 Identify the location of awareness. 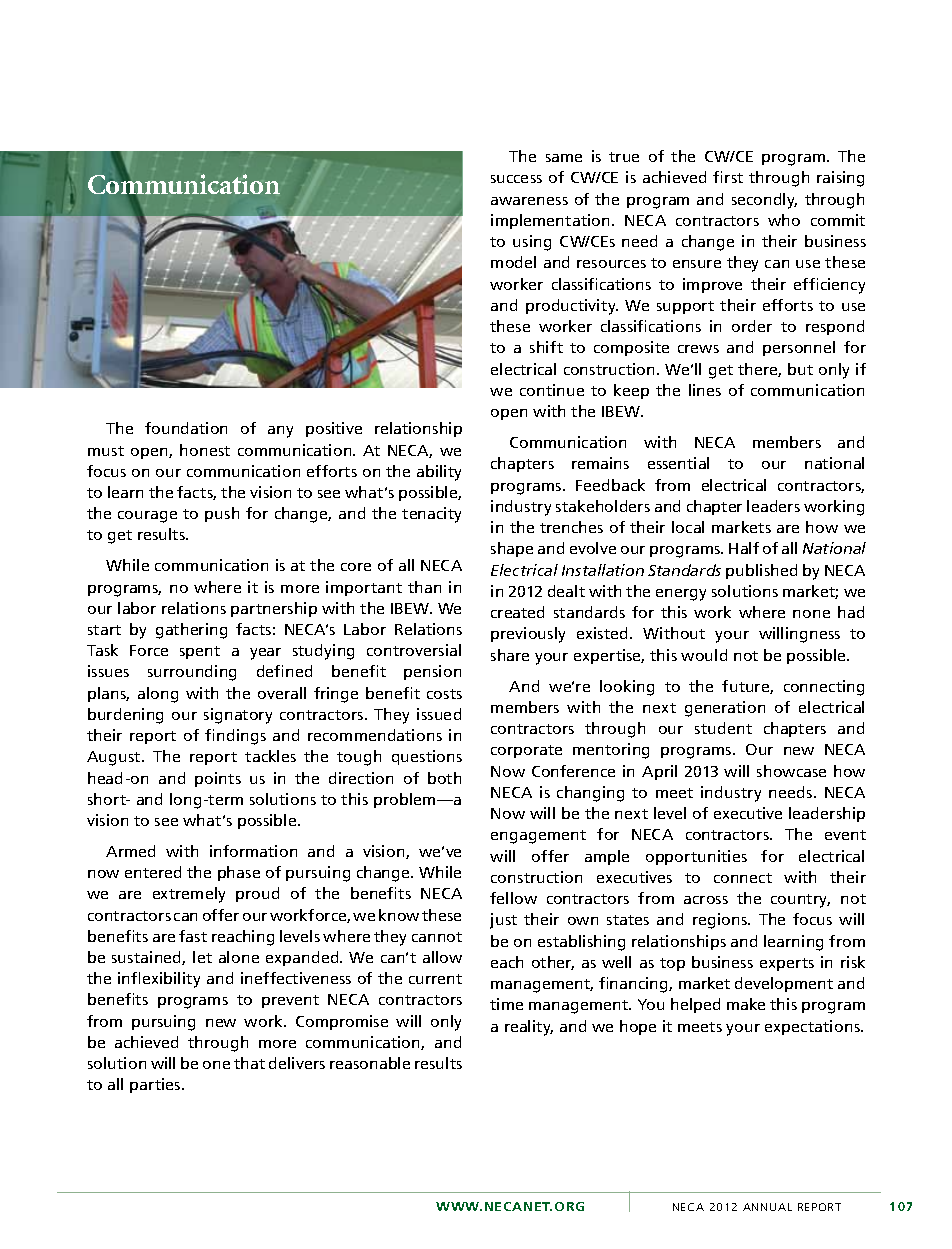
(529, 201).
